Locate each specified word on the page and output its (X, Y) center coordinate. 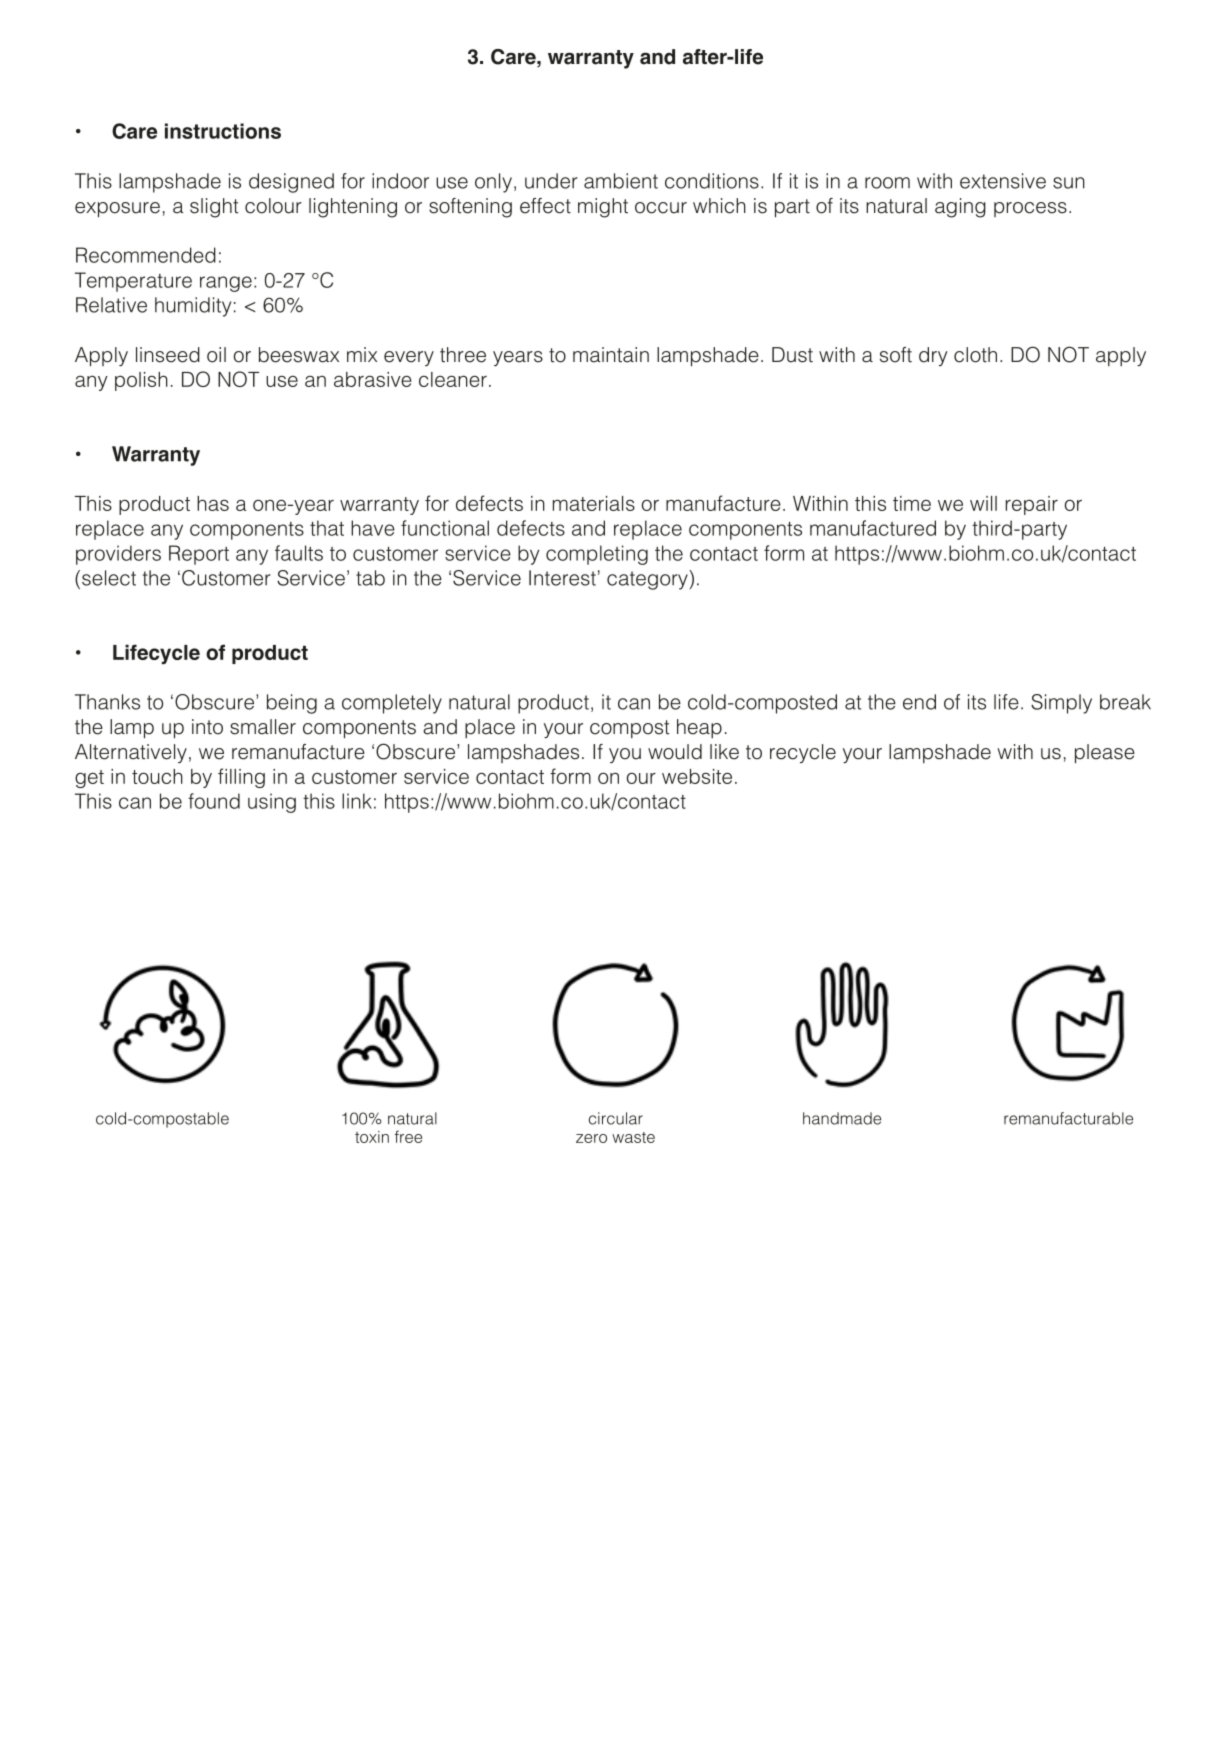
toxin (372, 1137)
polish (141, 381)
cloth (975, 355)
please (1105, 754)
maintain (611, 355)
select (109, 578)
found (214, 801)
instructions (223, 131)
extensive (1003, 181)
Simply (1061, 704)
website (697, 776)
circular (616, 1118)
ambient (621, 181)
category (648, 580)
